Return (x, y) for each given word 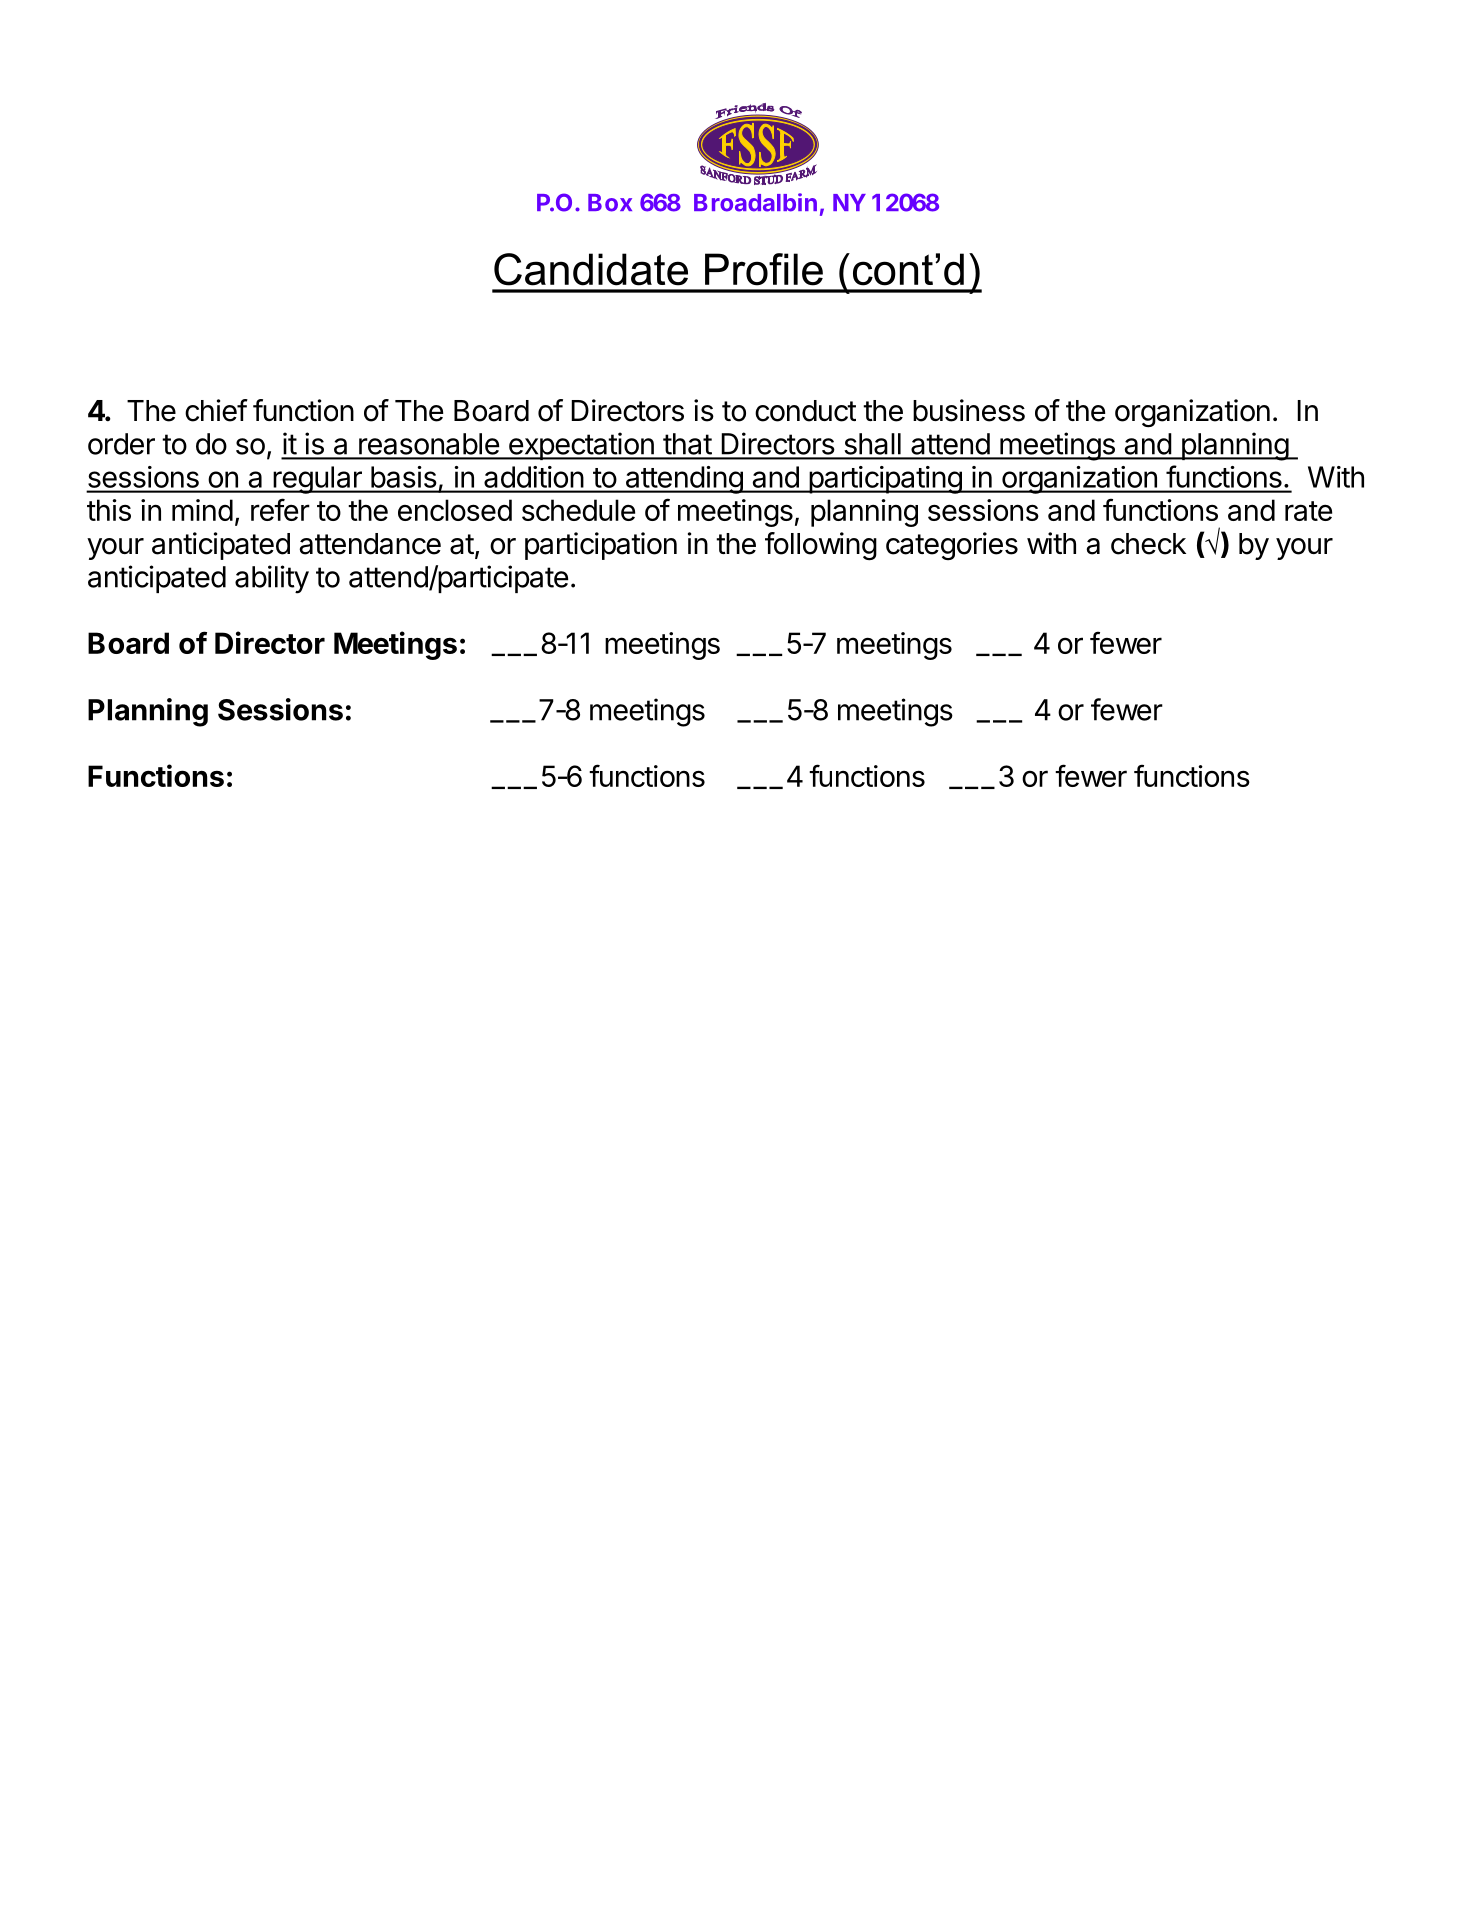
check (1148, 544)
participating (885, 480)
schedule (578, 510)
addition (533, 477)
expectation (581, 446)
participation (601, 546)
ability (272, 579)
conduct (805, 411)
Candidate (591, 269)
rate (1308, 511)
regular (317, 480)
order (121, 444)
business (969, 410)
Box (610, 203)
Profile (764, 269)
